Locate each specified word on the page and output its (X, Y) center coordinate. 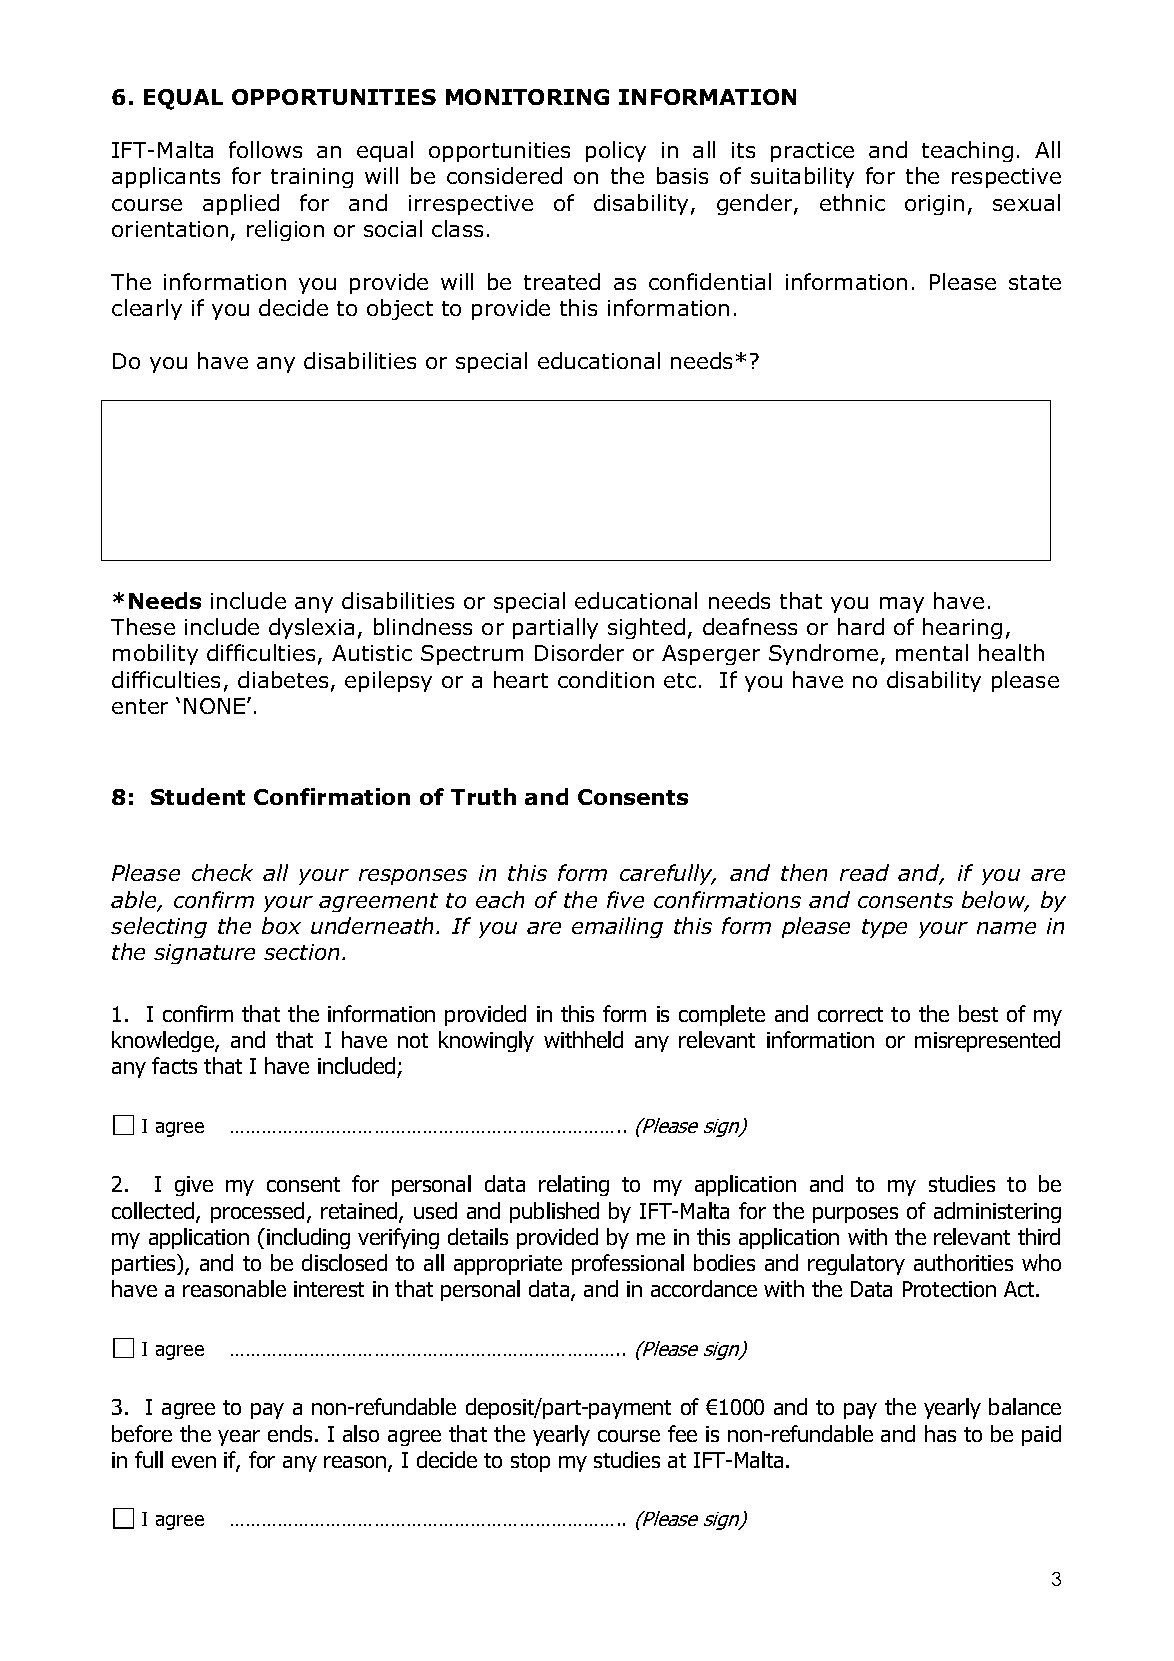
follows (265, 149)
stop (530, 1462)
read (864, 872)
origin (934, 205)
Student (198, 796)
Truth (483, 796)
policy (616, 151)
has (940, 1433)
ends (290, 1433)
